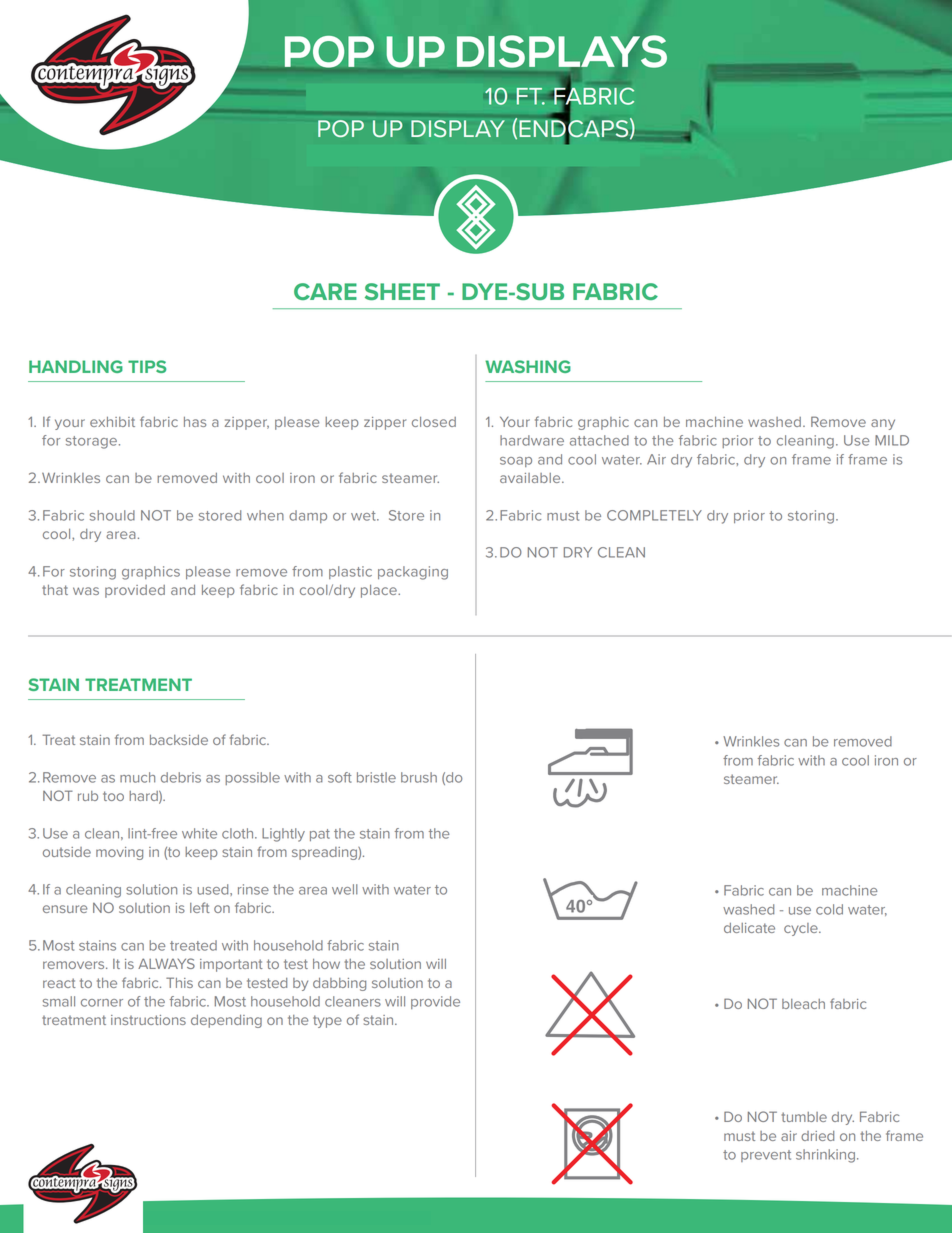 The height and width of the screenshot is (1233, 952). Describe the element at coordinates (166, 963) in the screenshot. I see `ALWAYS` at that location.
